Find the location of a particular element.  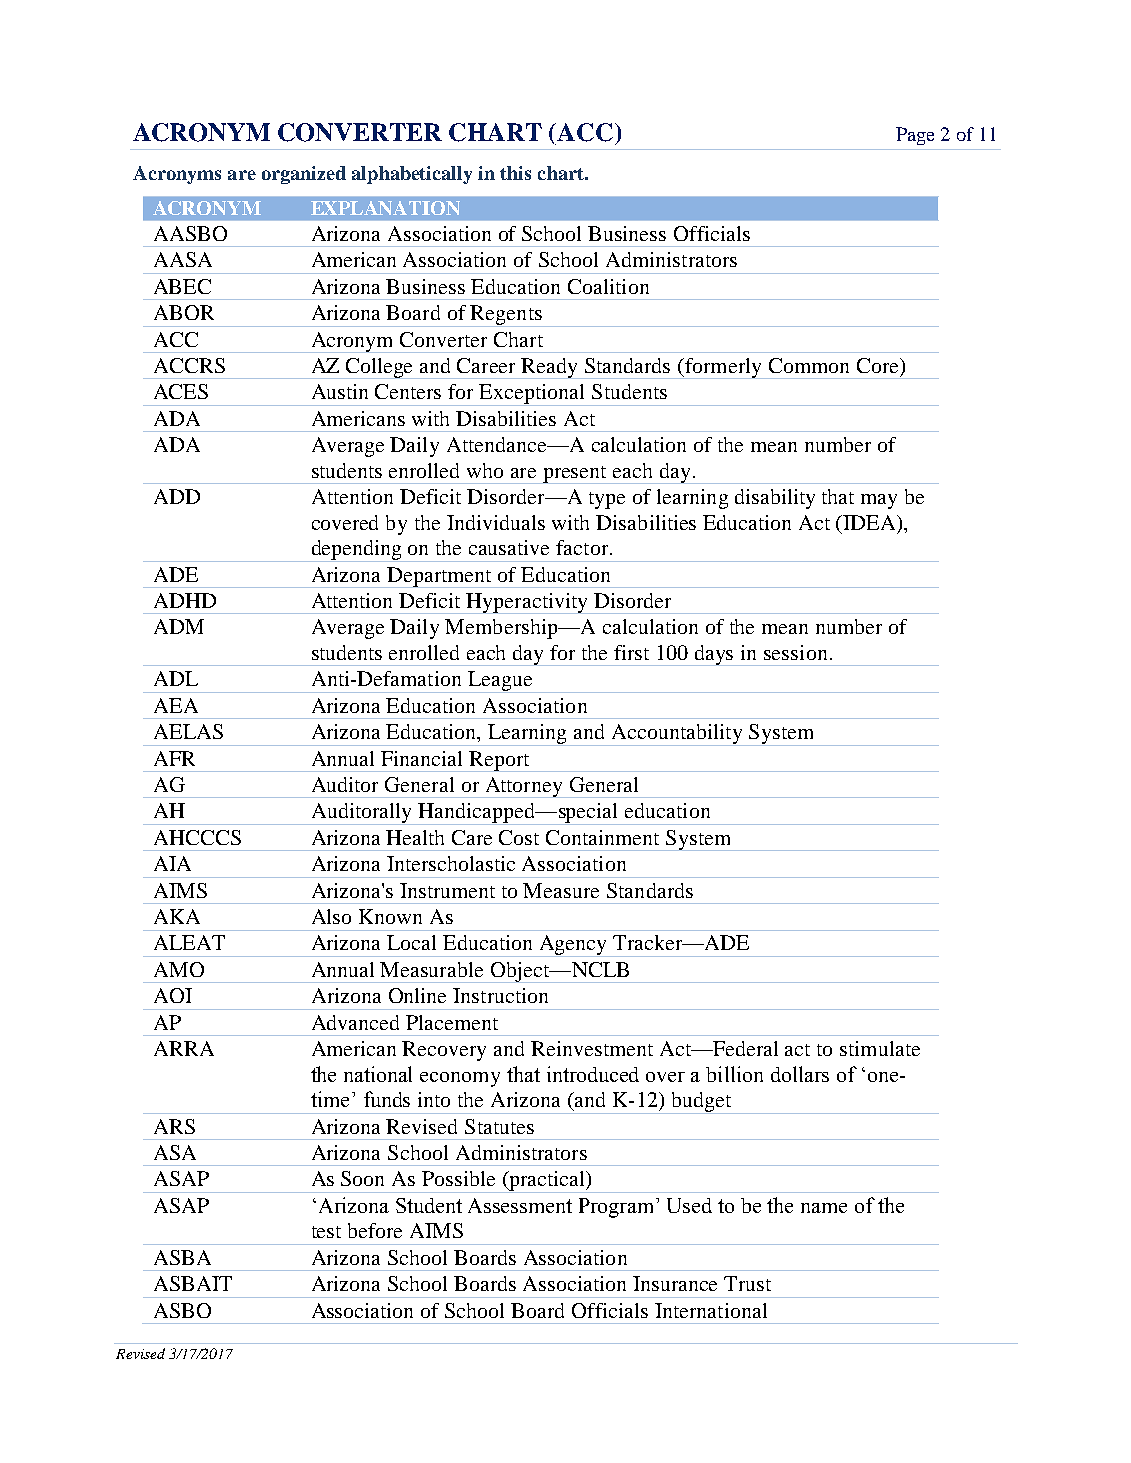

this is located at coordinates (515, 173).
